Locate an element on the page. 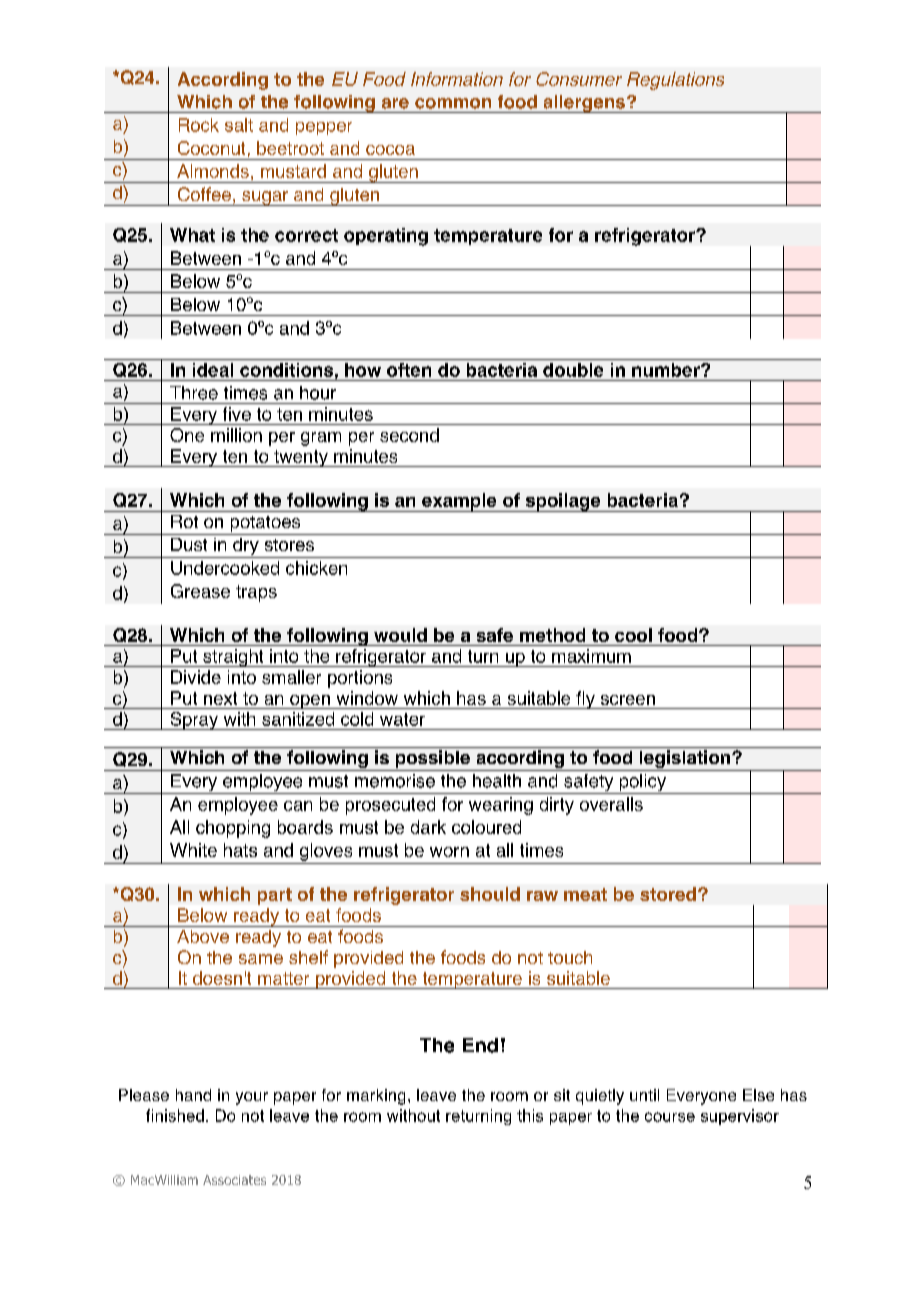  second is located at coordinates (409, 435).
